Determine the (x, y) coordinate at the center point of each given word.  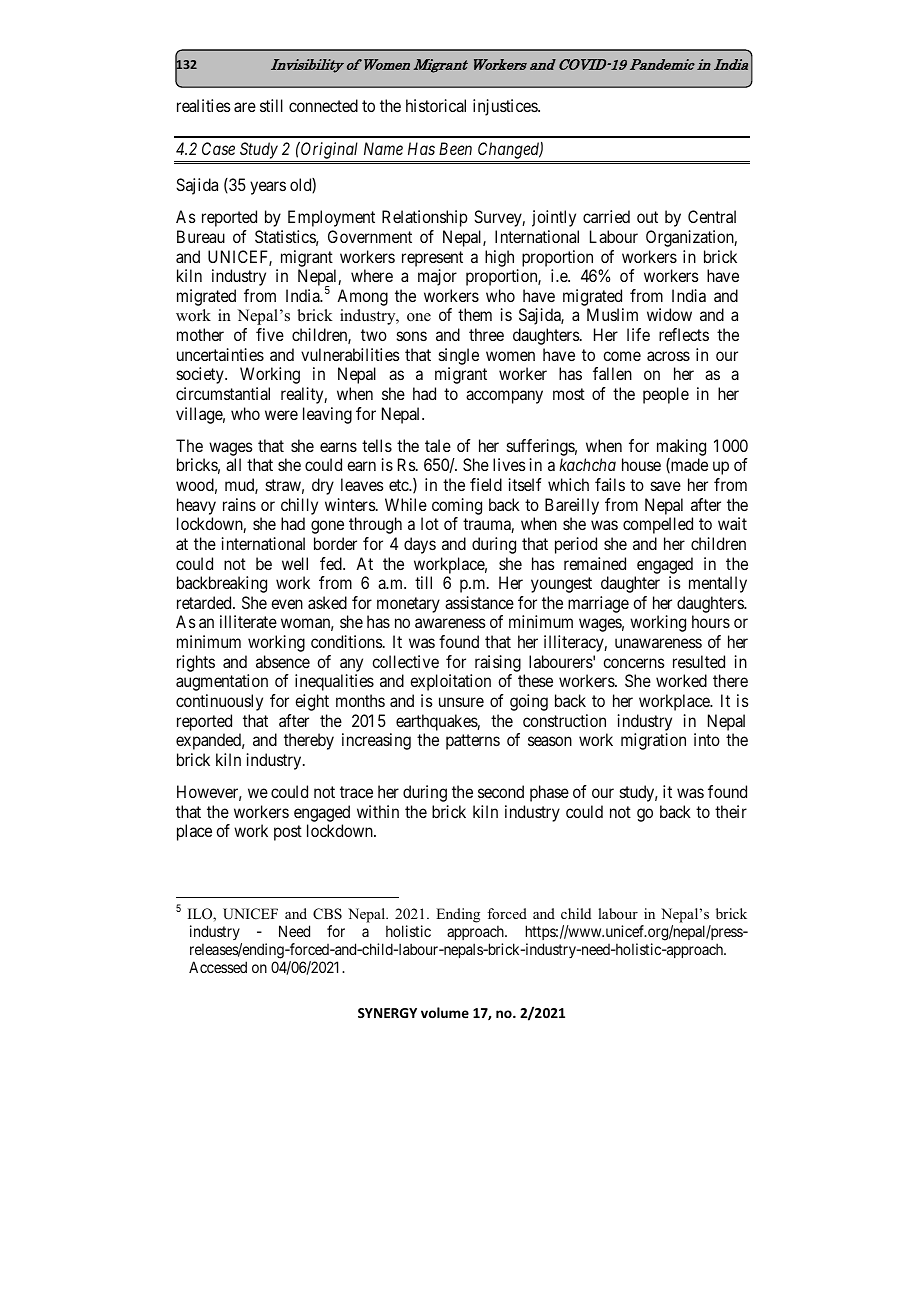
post (288, 833)
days (420, 545)
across (668, 356)
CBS (327, 914)
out (647, 217)
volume (445, 1012)
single (459, 356)
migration (653, 741)
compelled (658, 525)
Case (218, 148)
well (295, 563)
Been (455, 148)
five (270, 334)
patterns (473, 742)
